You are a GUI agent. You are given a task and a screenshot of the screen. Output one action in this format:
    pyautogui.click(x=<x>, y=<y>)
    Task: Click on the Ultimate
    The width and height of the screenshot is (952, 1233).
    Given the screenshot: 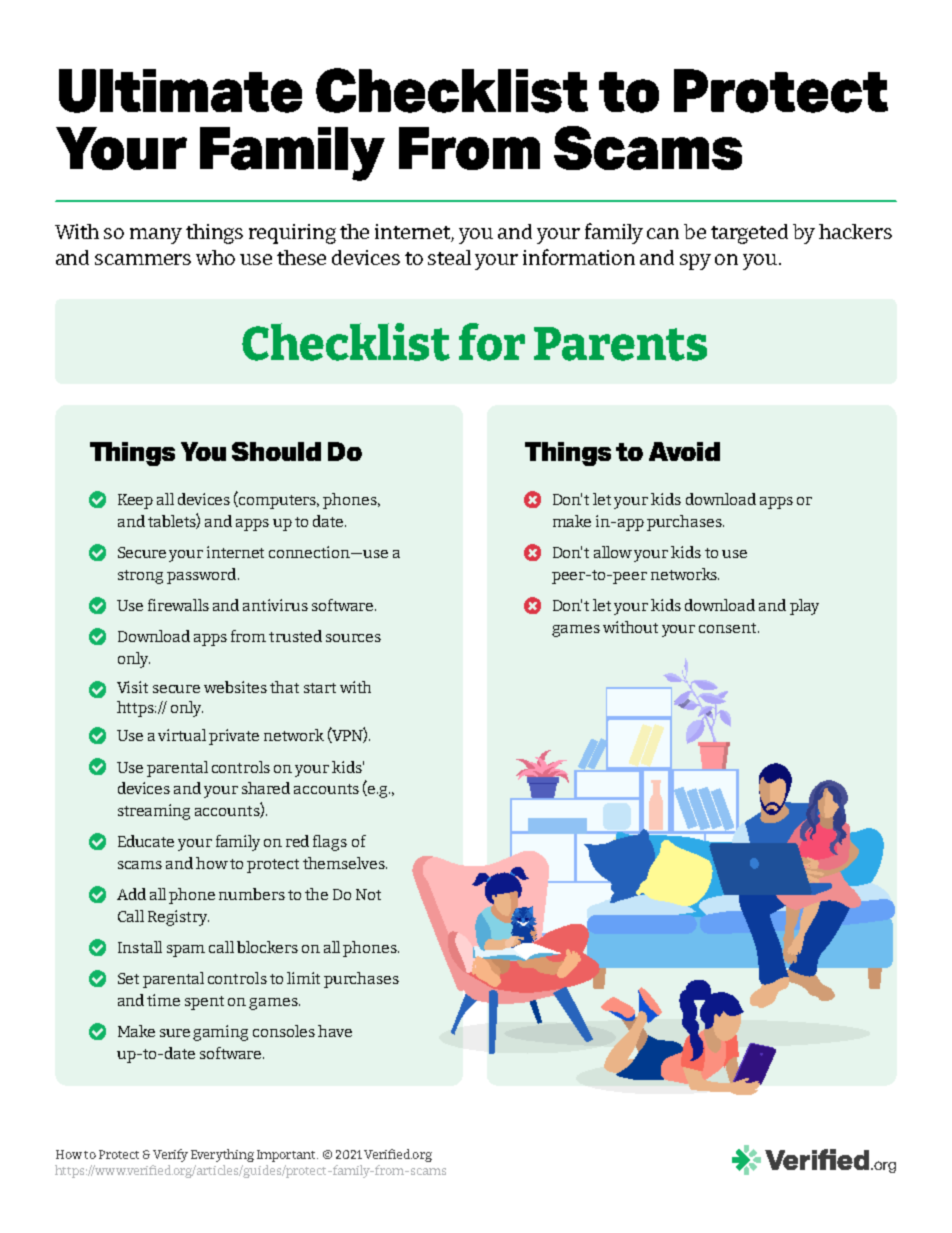 What is the action you would take?
    pyautogui.click(x=180, y=91)
